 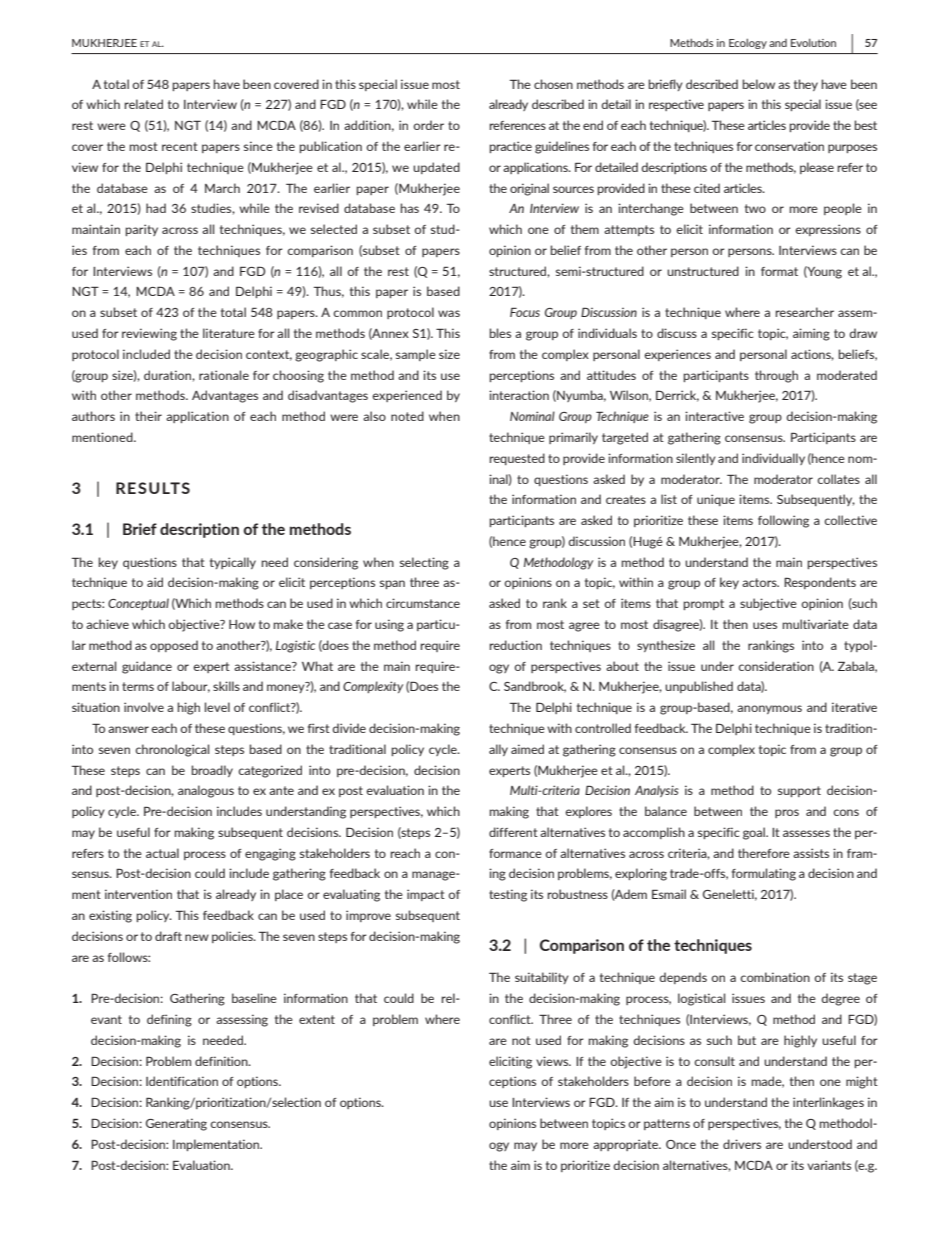 I want to click on related, so click(x=144, y=104).
